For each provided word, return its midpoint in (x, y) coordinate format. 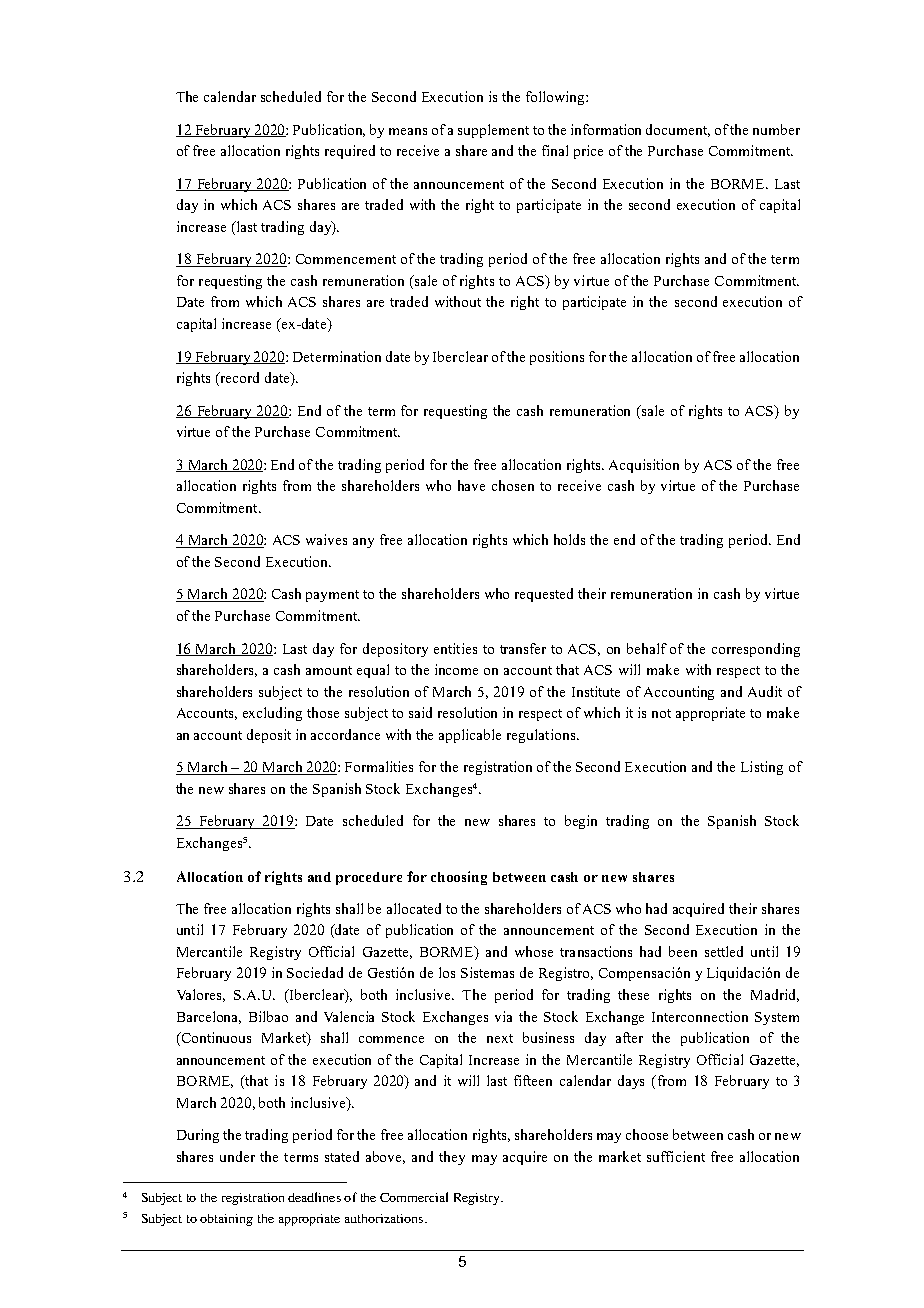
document (678, 130)
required (350, 152)
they (452, 1158)
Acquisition (644, 466)
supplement (493, 131)
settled (724, 951)
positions (557, 358)
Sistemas (487, 972)
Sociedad (315, 972)
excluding (272, 714)
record (238, 379)
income (456, 669)
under (237, 1156)
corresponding (756, 650)
